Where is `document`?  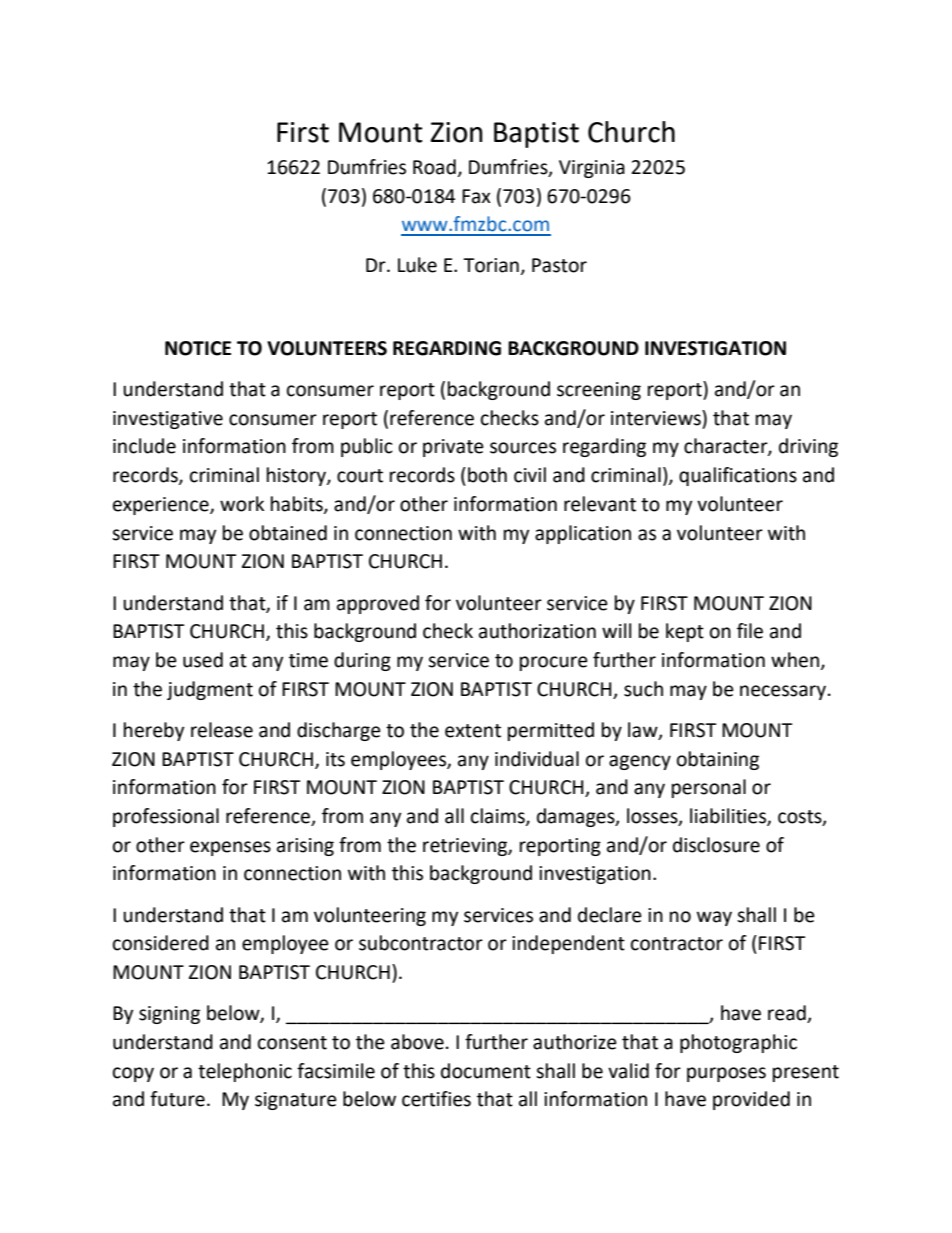 document is located at coordinates (486, 1071).
